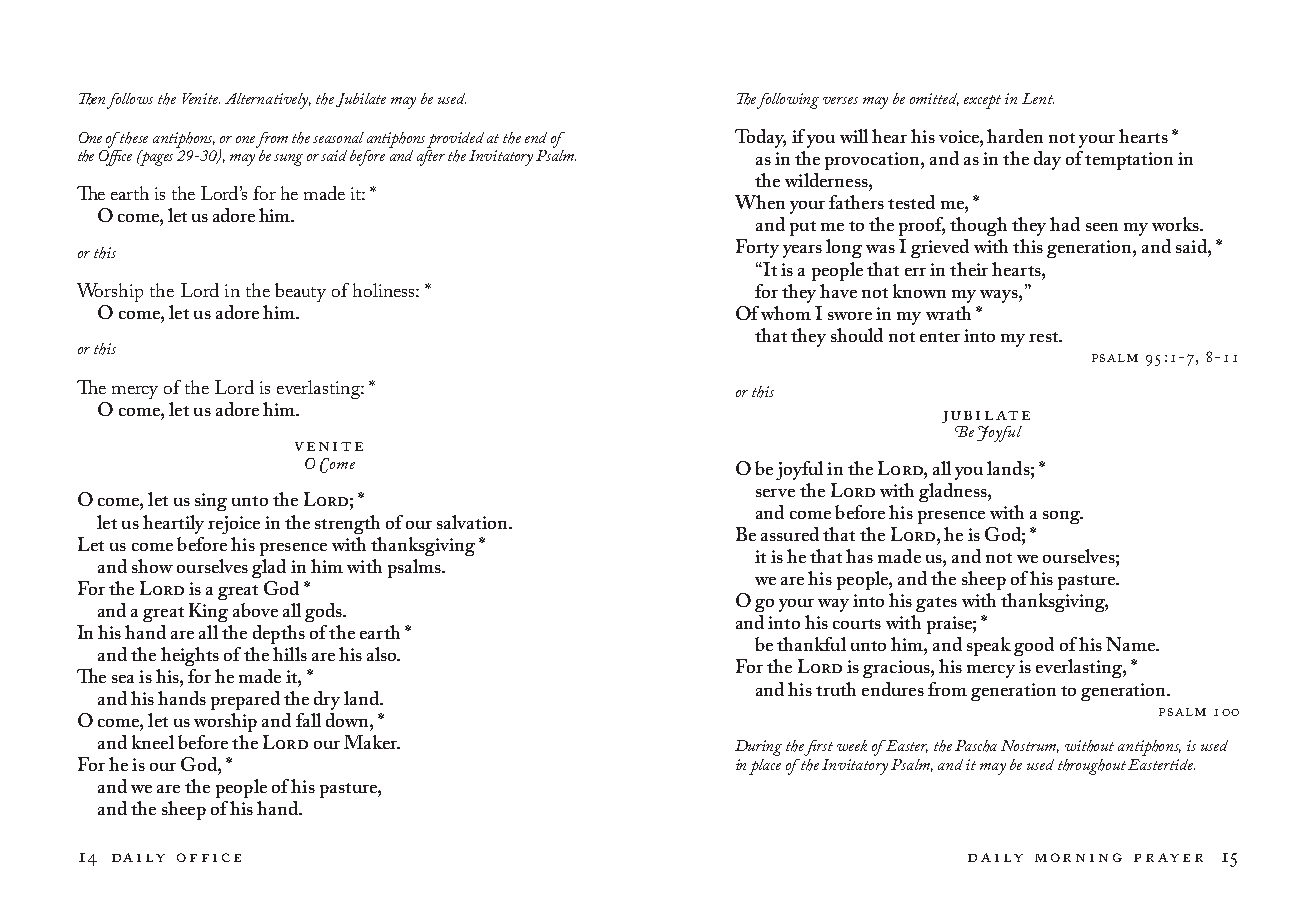 The width and height of the document is (1316, 917). I want to click on Today, so click(760, 138).
